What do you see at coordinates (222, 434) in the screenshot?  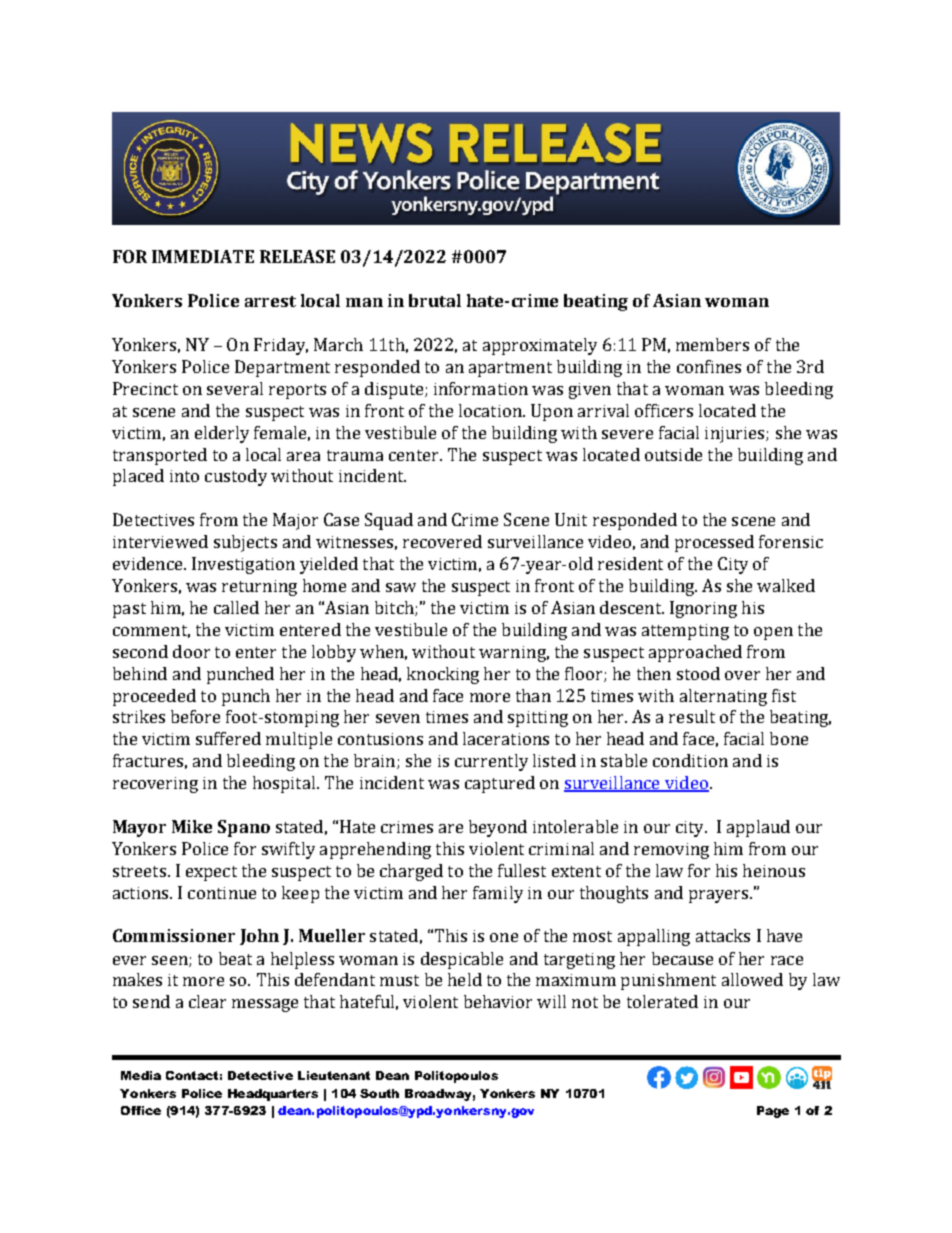 I see `elderly` at bounding box center [222, 434].
